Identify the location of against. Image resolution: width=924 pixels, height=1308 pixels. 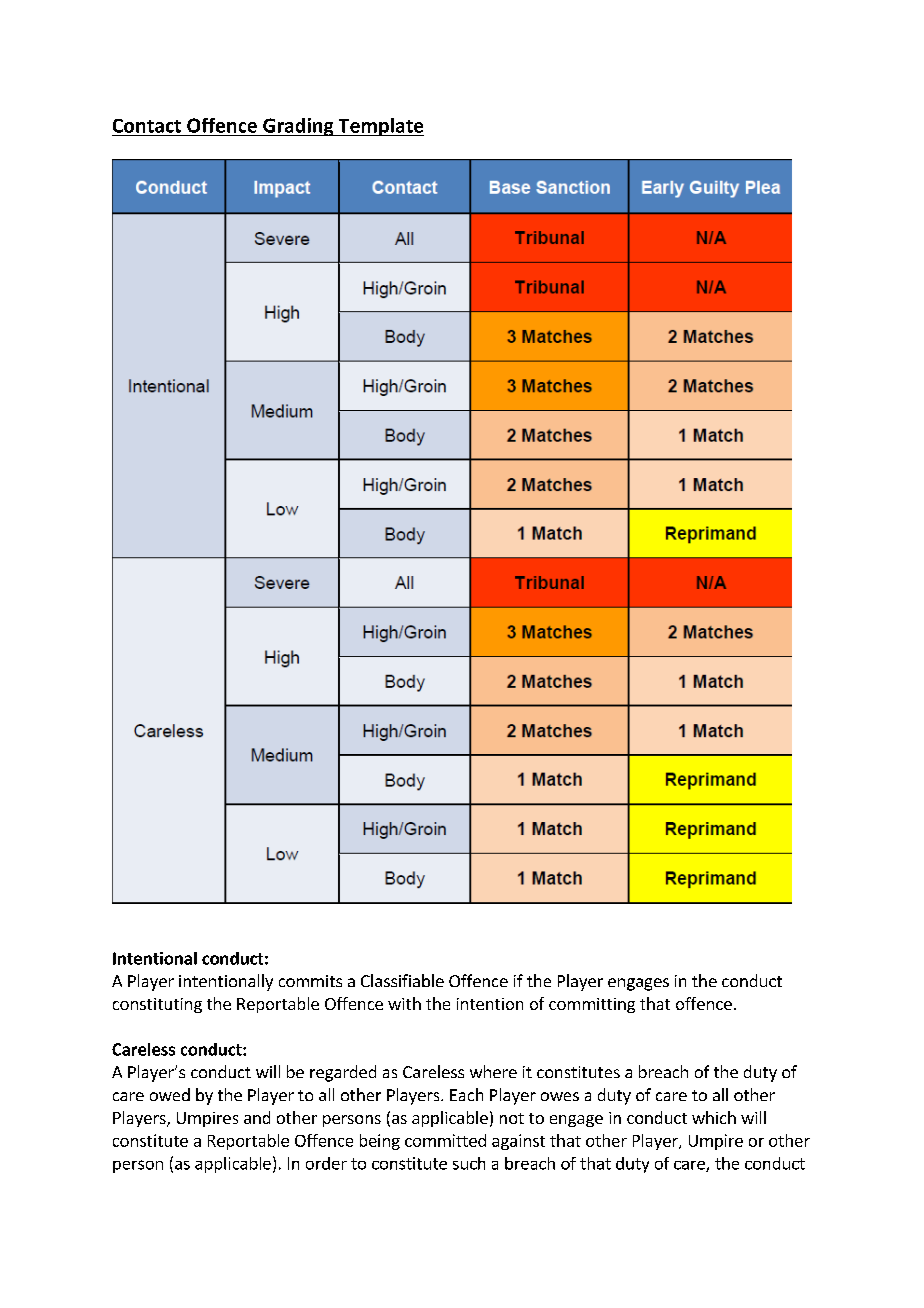
(518, 1142).
